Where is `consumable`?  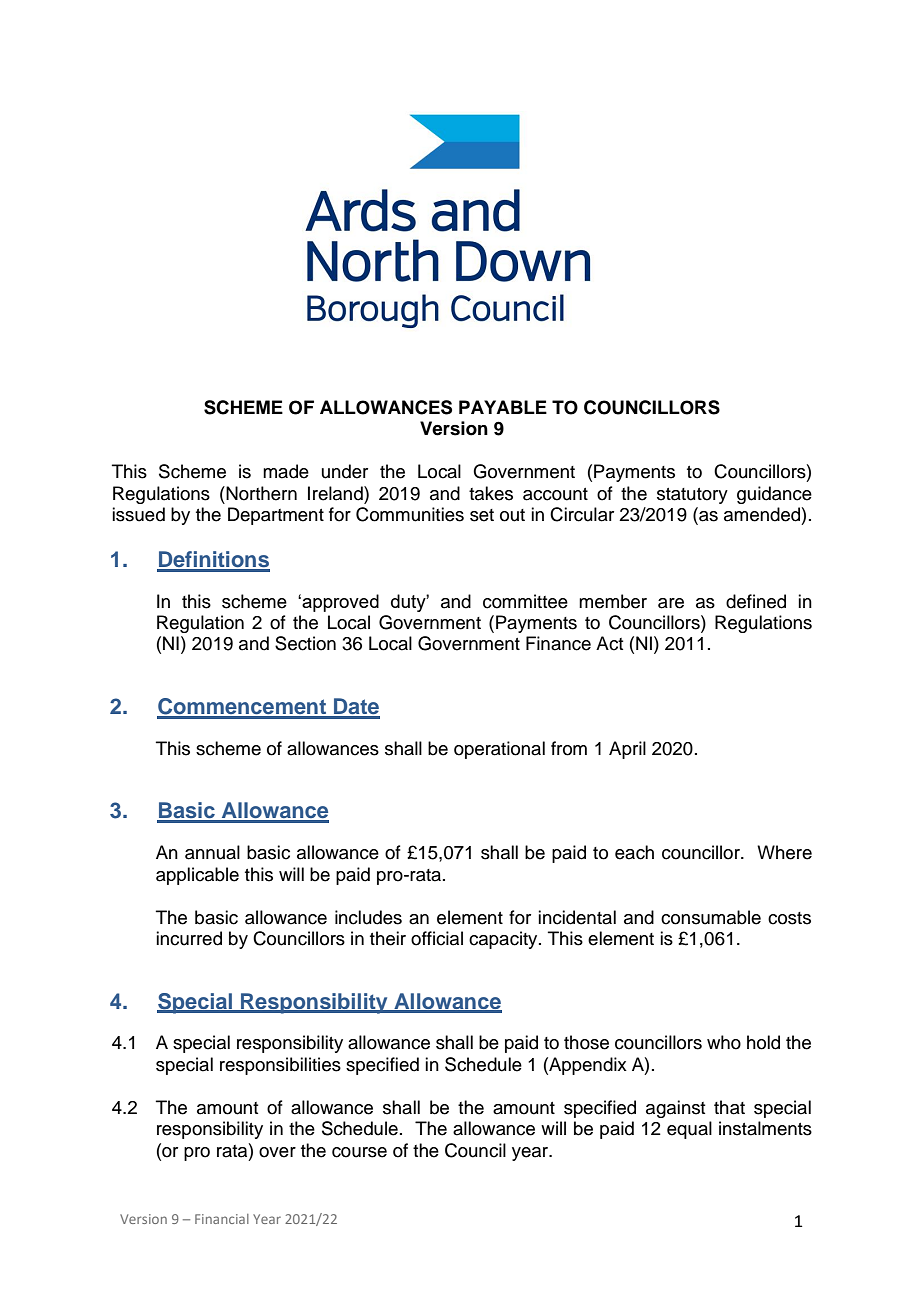
consumable is located at coordinates (711, 917).
